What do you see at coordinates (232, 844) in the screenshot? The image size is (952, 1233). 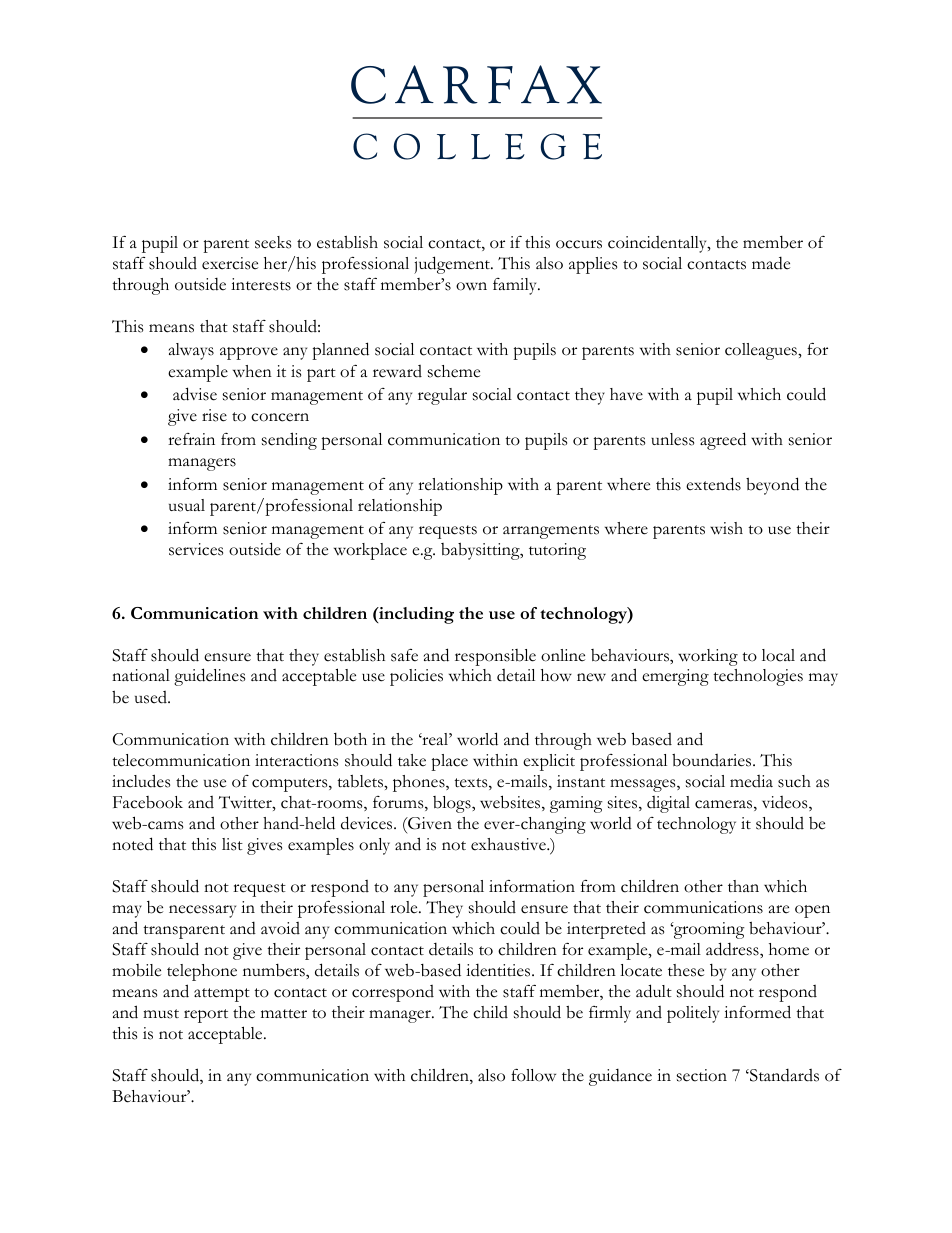 I see `list` at bounding box center [232, 844].
